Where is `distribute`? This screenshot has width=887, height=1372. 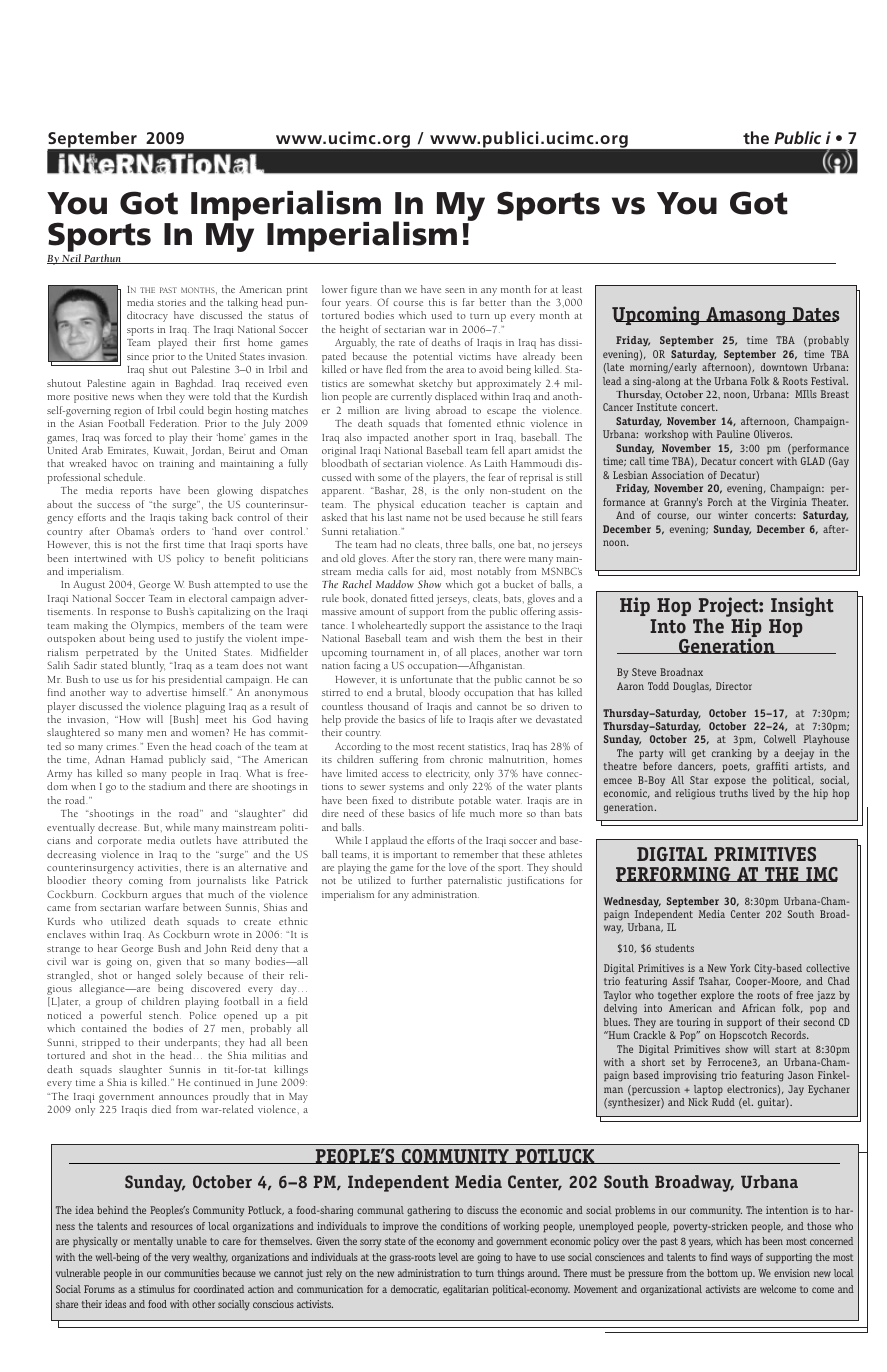 distribute is located at coordinates (433, 800).
